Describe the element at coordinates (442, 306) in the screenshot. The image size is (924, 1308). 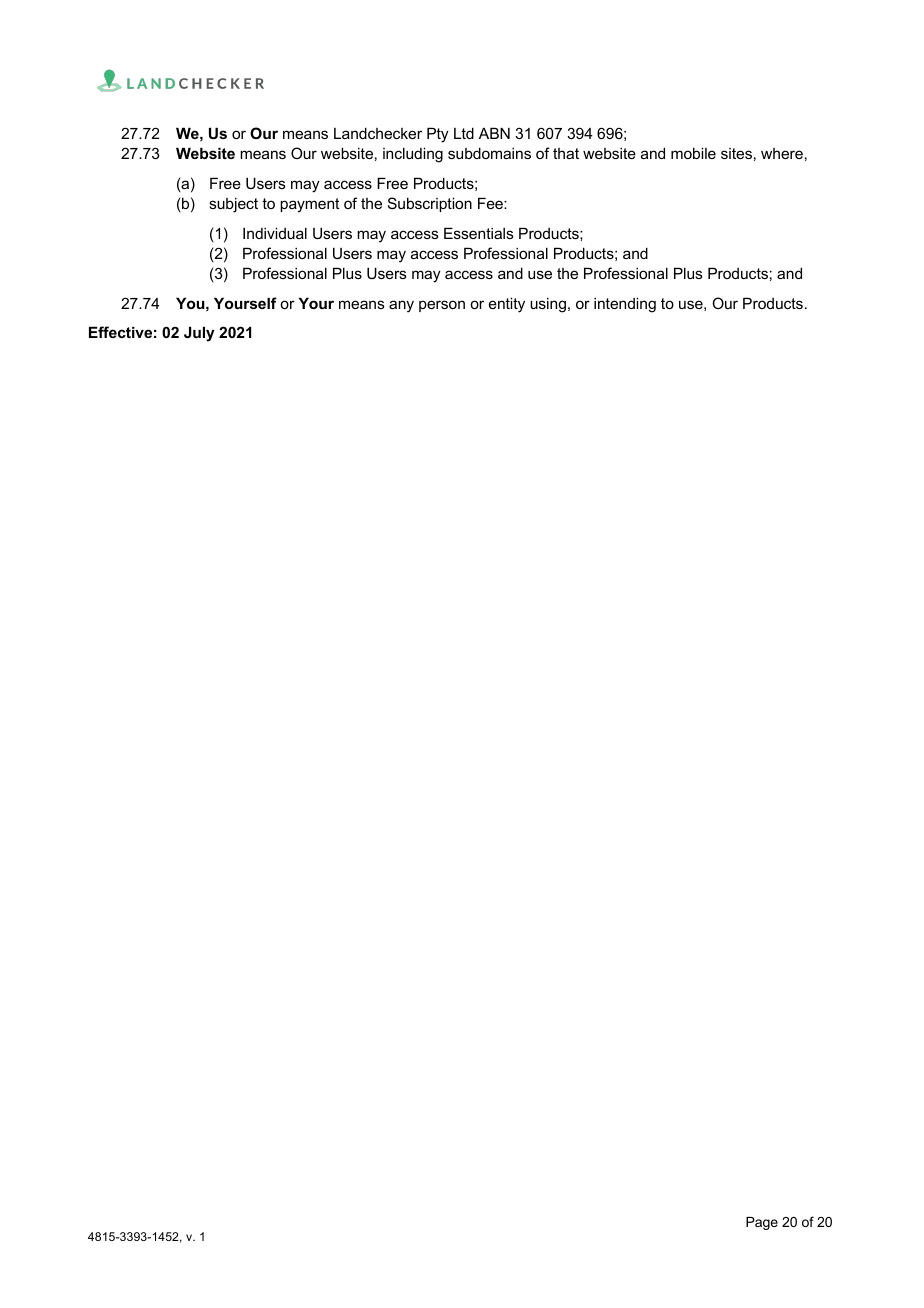
I see `person` at that location.
